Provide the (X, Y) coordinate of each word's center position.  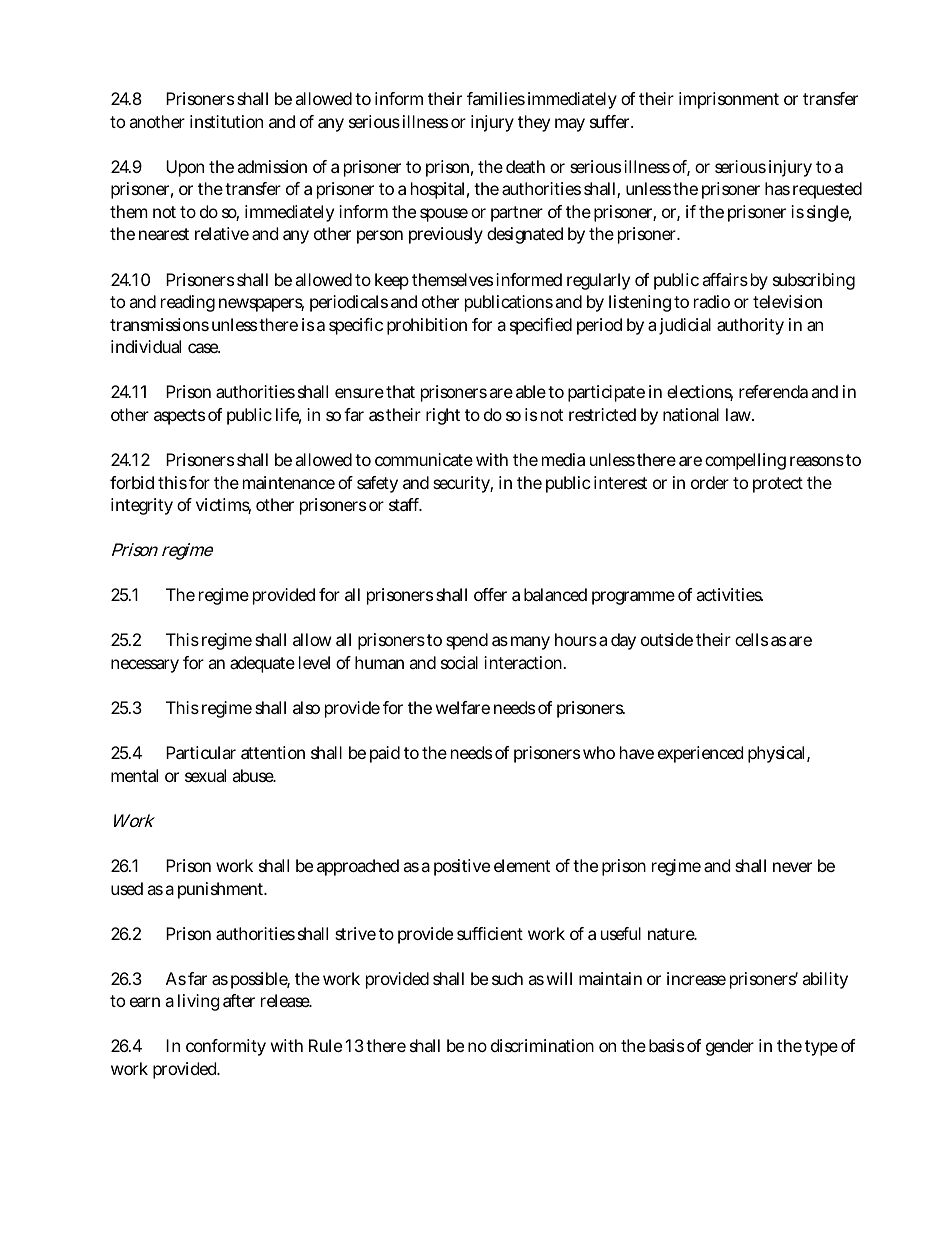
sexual (205, 775)
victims (223, 506)
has (777, 188)
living (199, 1002)
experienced (700, 754)
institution (226, 121)
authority (750, 326)
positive (462, 867)
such (507, 978)
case (204, 348)
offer (490, 594)
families (496, 98)
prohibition (427, 326)
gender (730, 1047)
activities (729, 594)
